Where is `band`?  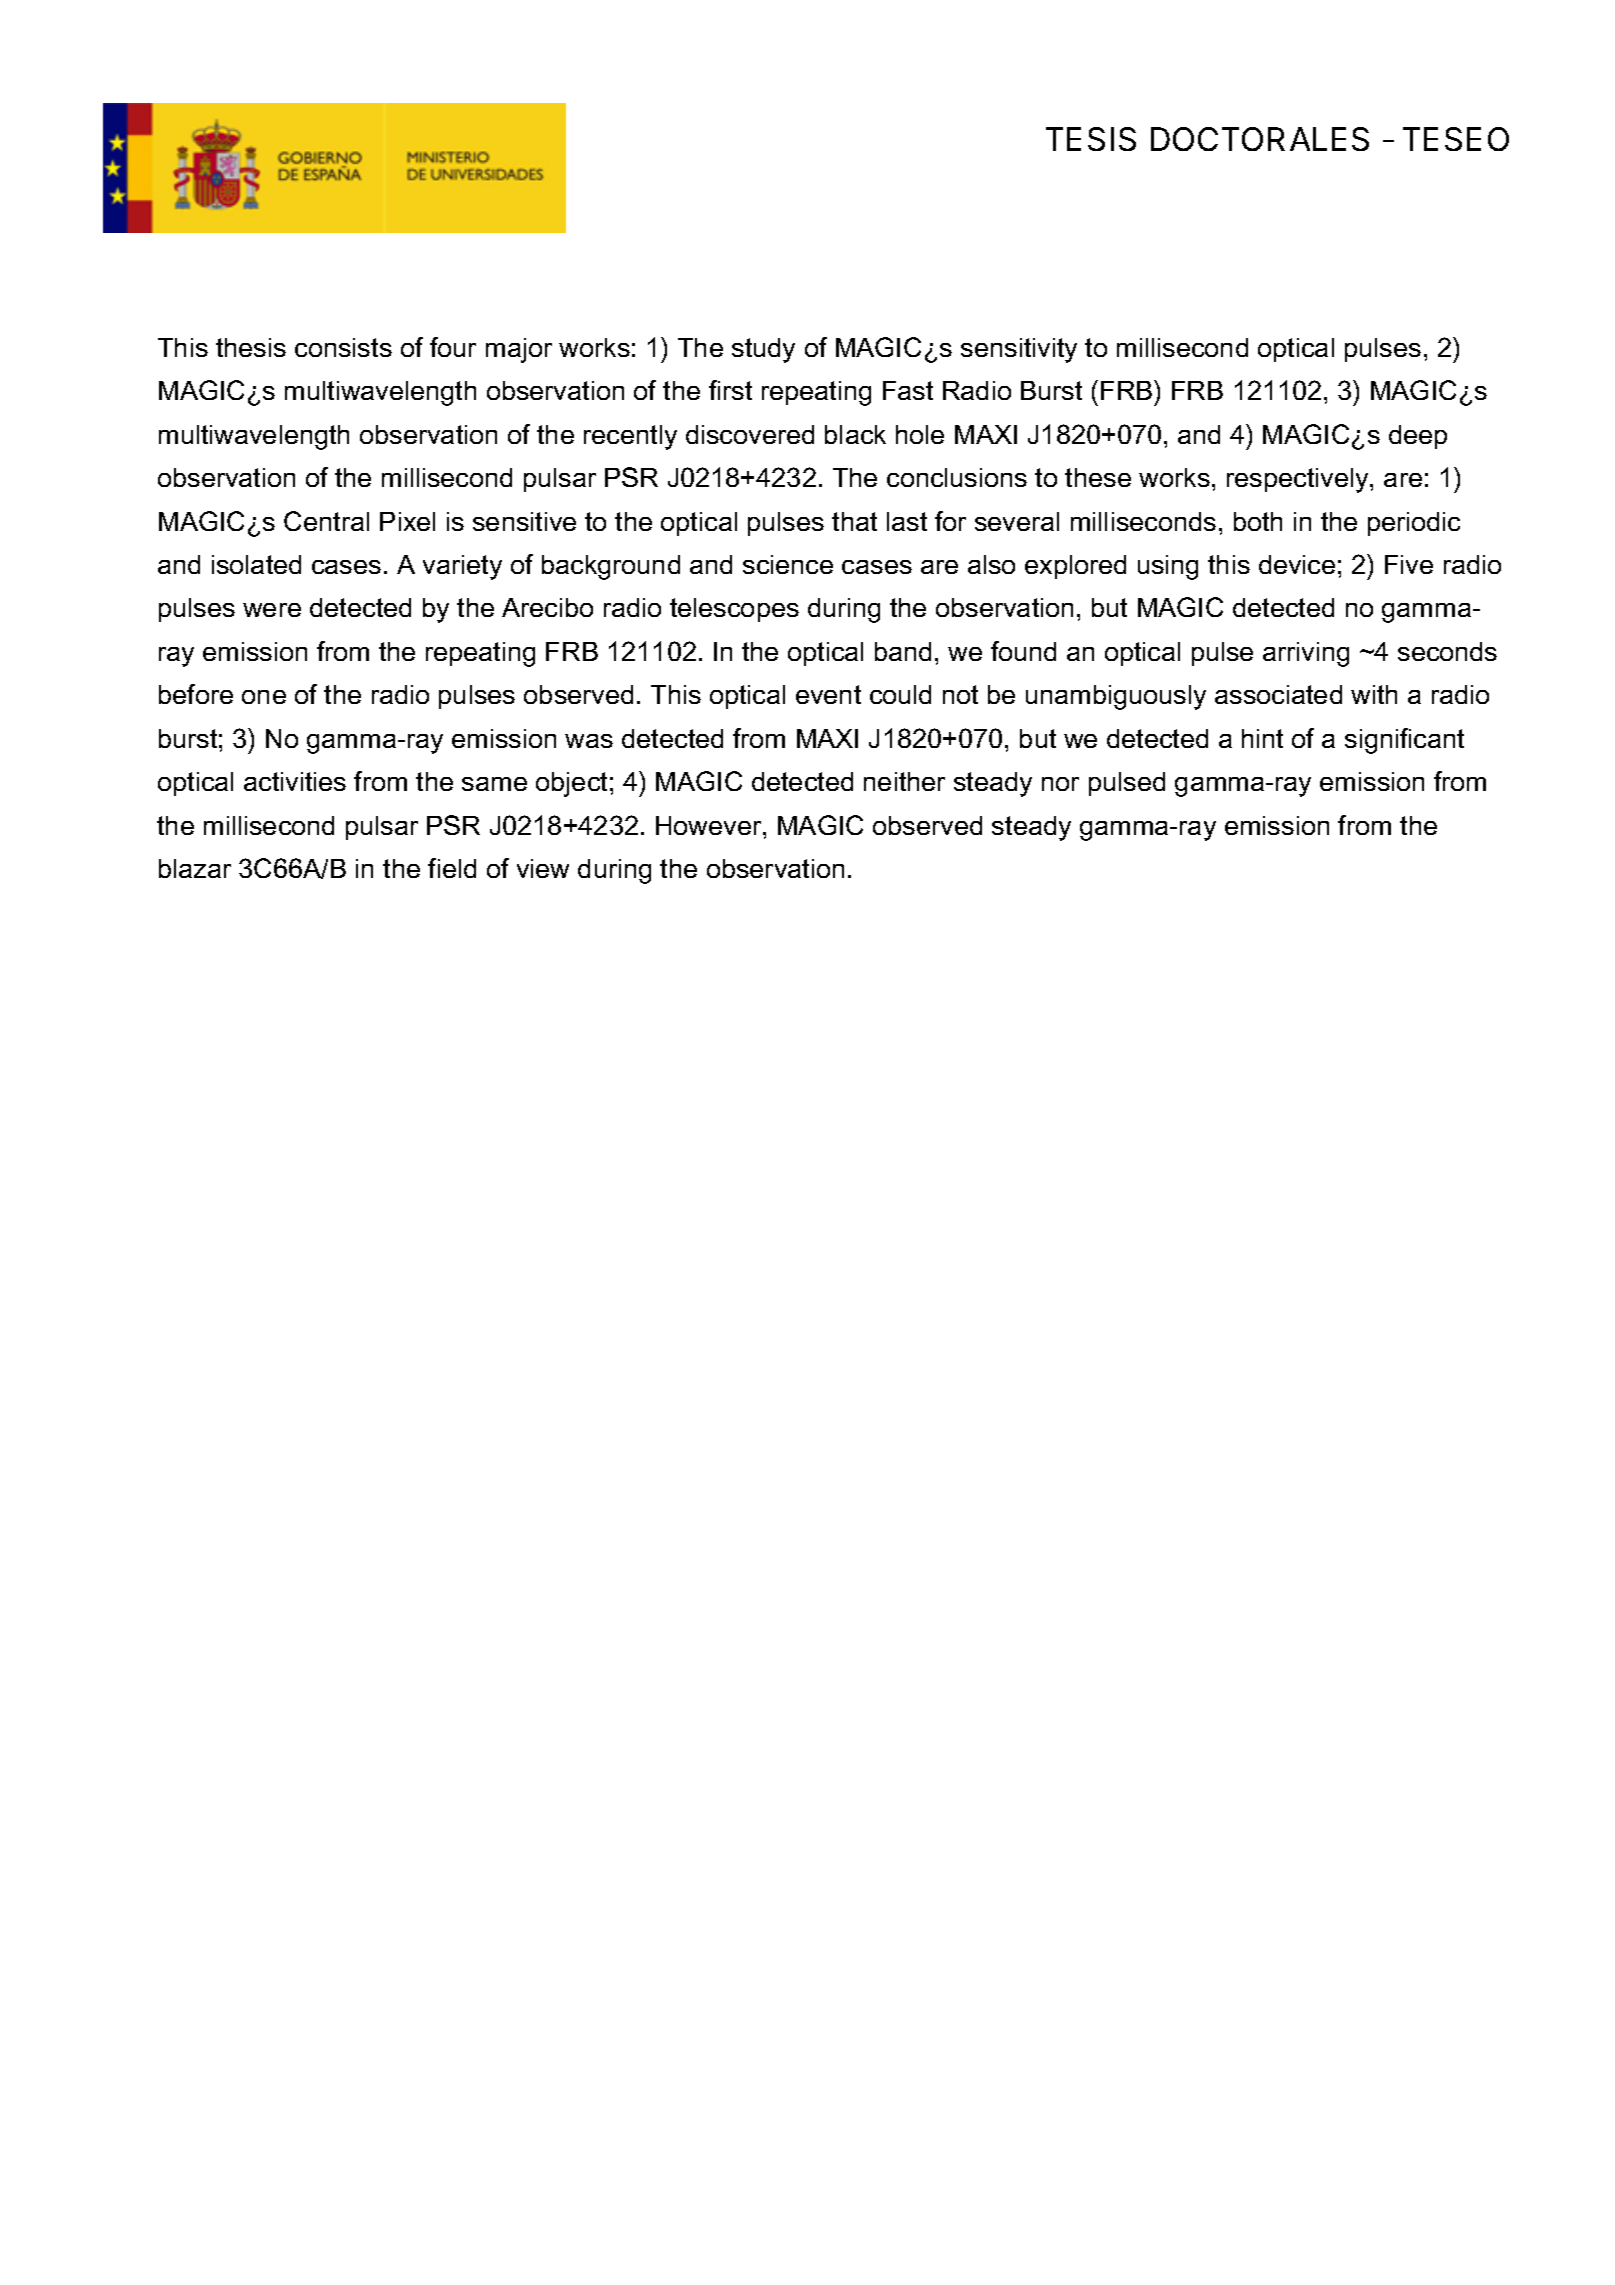
band is located at coordinates (903, 651).
